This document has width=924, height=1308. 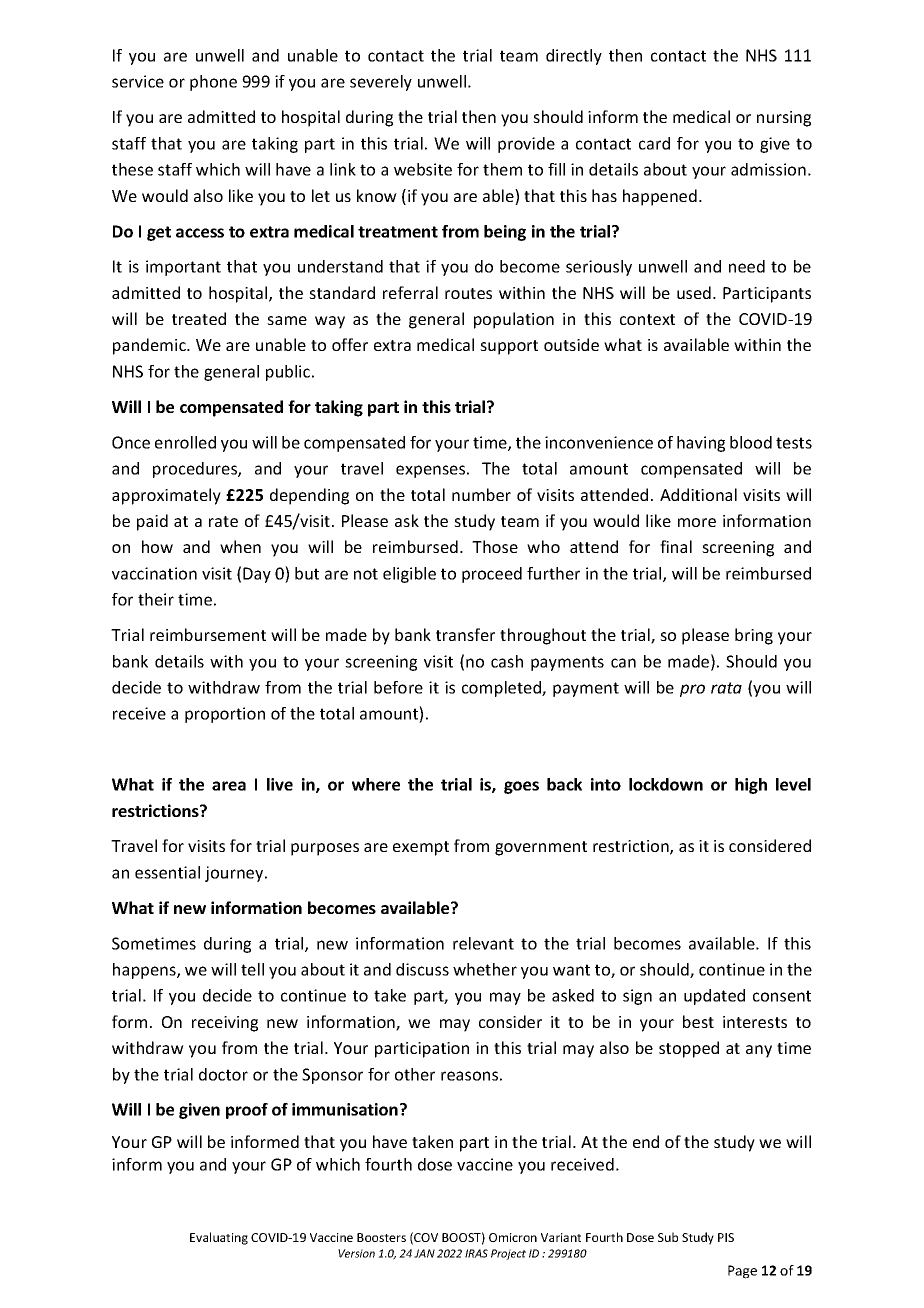 I want to click on journey, so click(x=235, y=874).
